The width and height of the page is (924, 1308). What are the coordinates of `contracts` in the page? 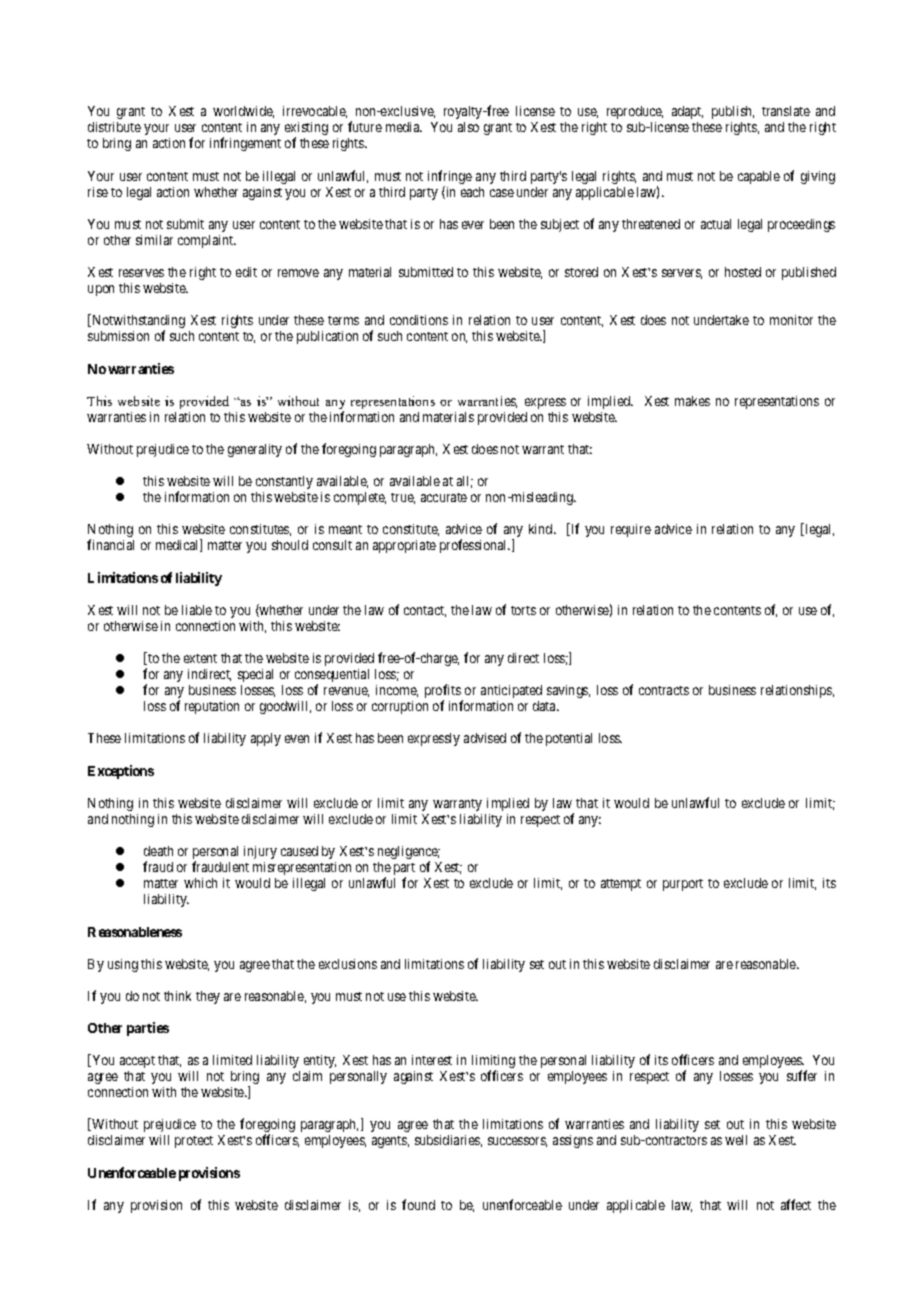 It's located at (664, 690).
